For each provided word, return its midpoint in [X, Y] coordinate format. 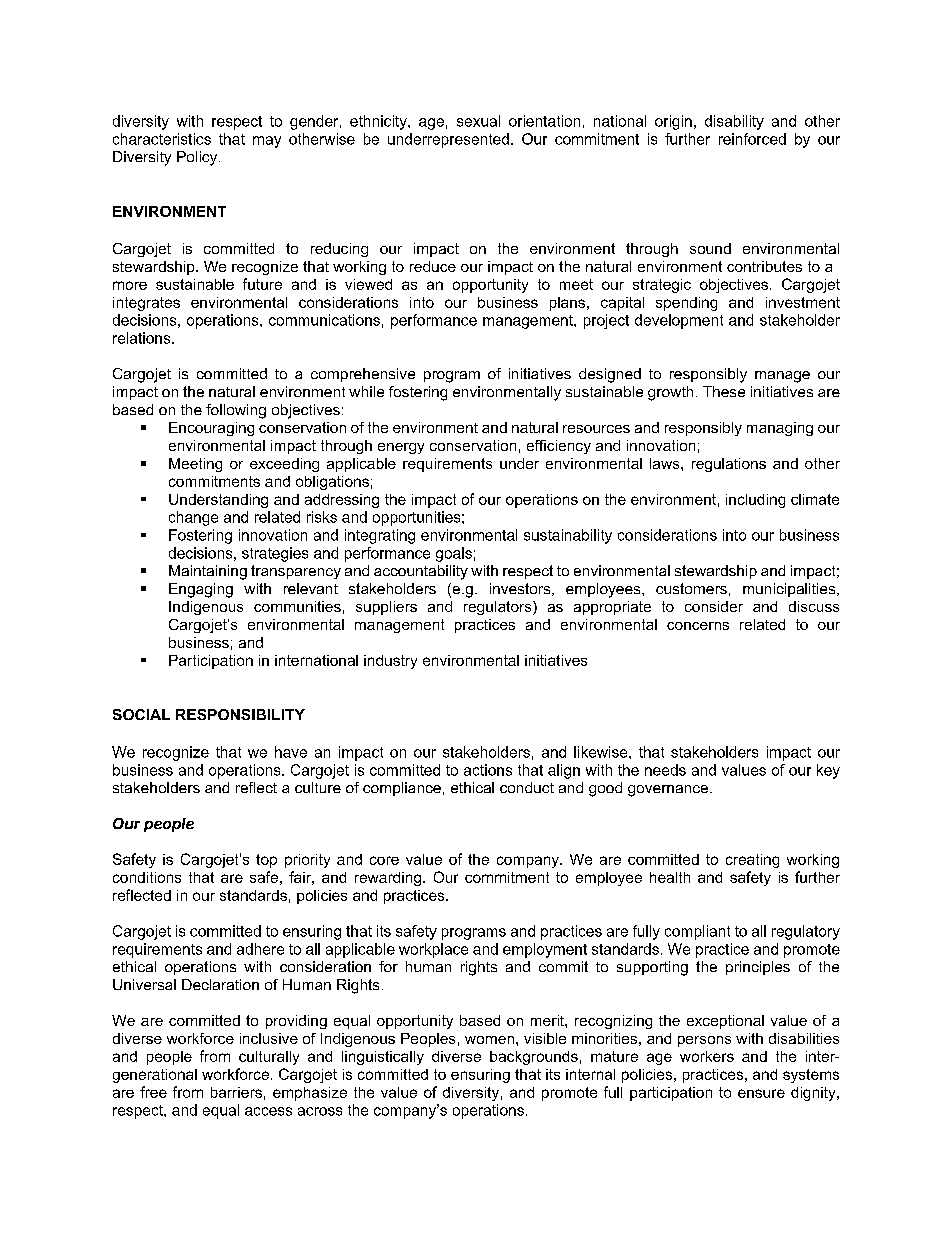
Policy [198, 158]
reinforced [752, 139]
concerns [698, 626]
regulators [499, 608]
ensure [761, 1093]
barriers [236, 1092]
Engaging [201, 590]
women [489, 1040]
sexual [478, 121]
